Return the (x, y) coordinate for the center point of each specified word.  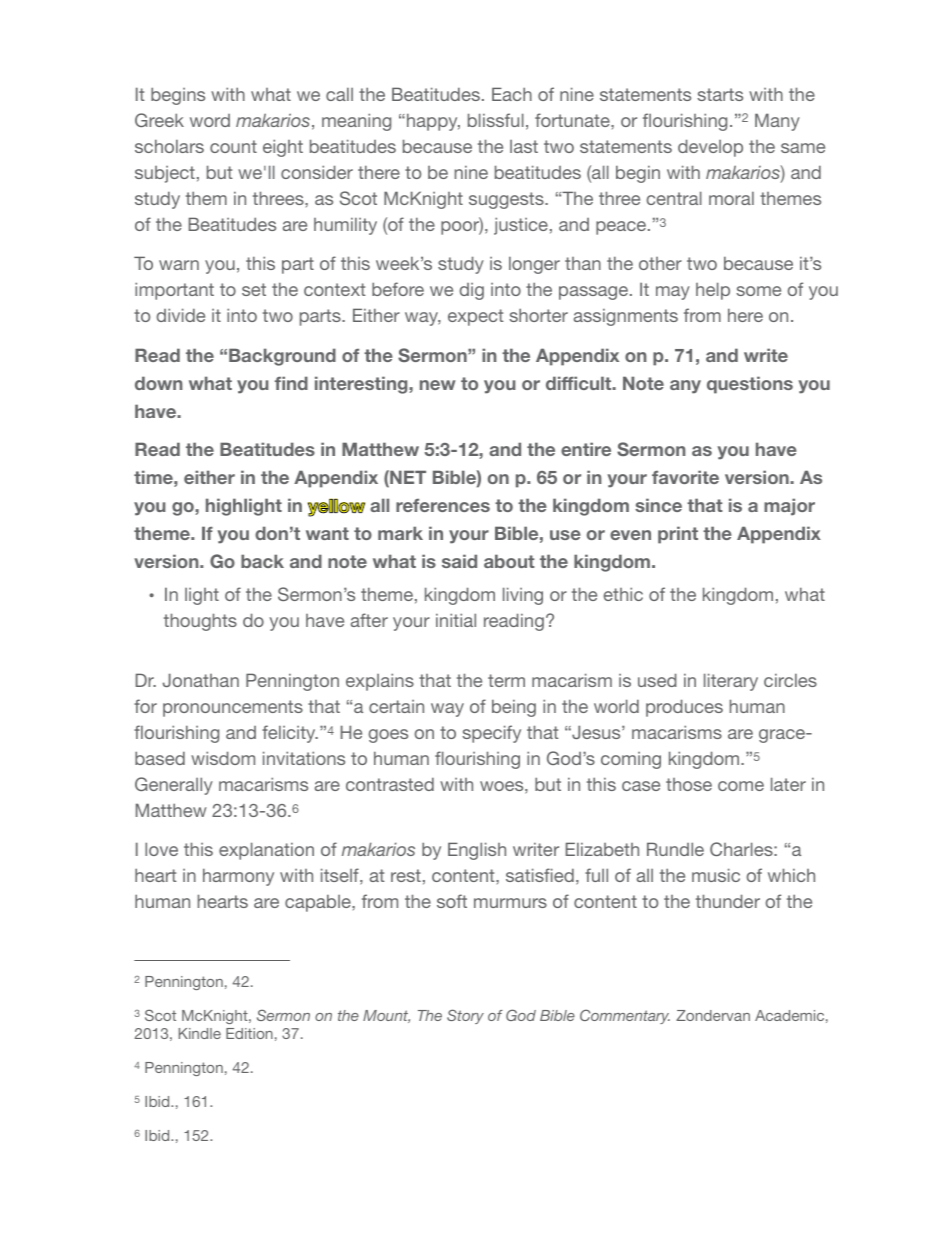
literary (731, 682)
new (438, 385)
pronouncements (233, 708)
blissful (496, 120)
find (291, 383)
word (210, 120)
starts (720, 94)
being (514, 708)
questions (750, 385)
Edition (249, 1033)
